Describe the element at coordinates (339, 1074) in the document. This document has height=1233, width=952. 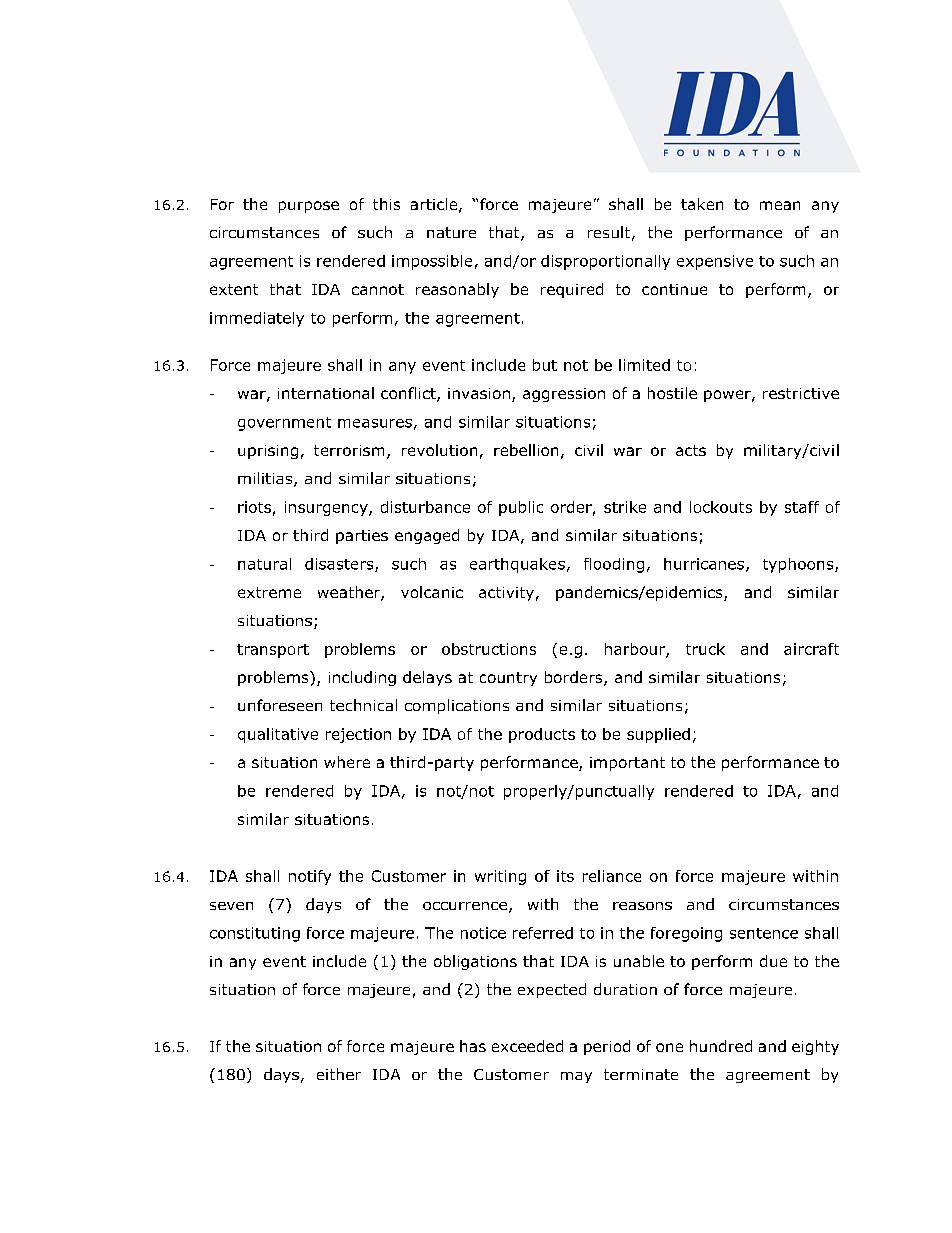
I see `either` at that location.
